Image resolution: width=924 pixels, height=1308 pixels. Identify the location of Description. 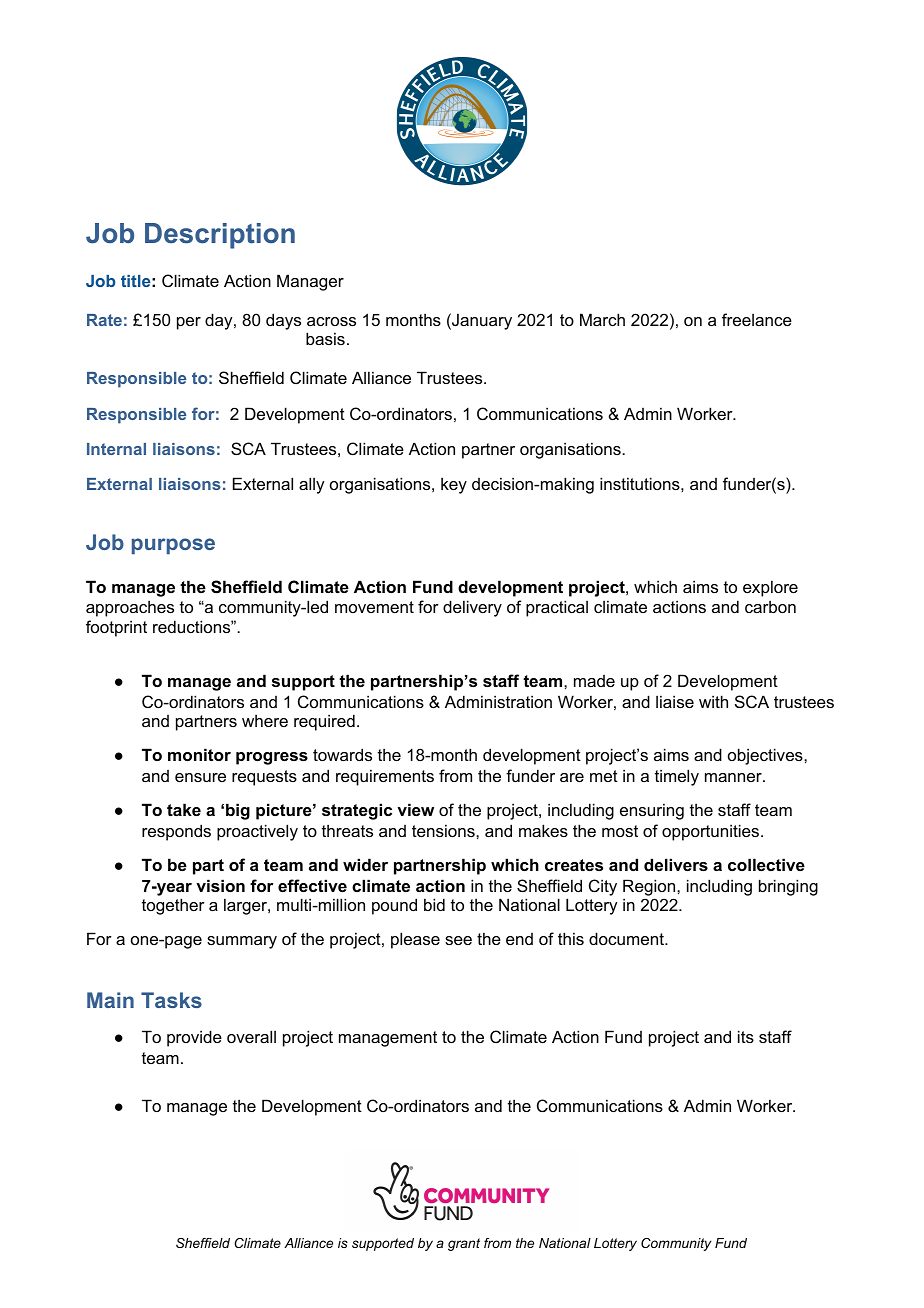
(220, 236).
